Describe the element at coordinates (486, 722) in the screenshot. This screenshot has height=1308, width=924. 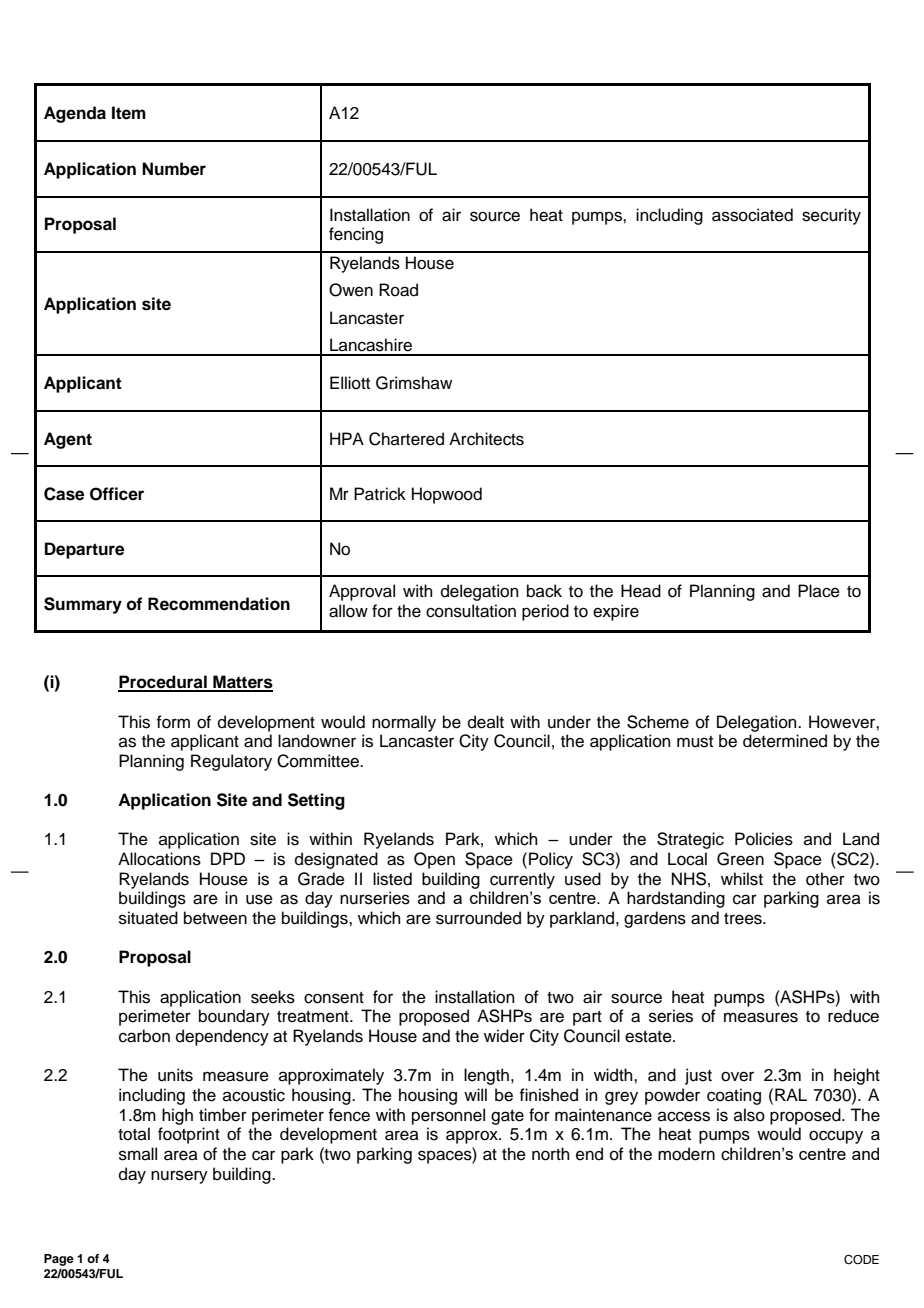
I see `dealt` at that location.
